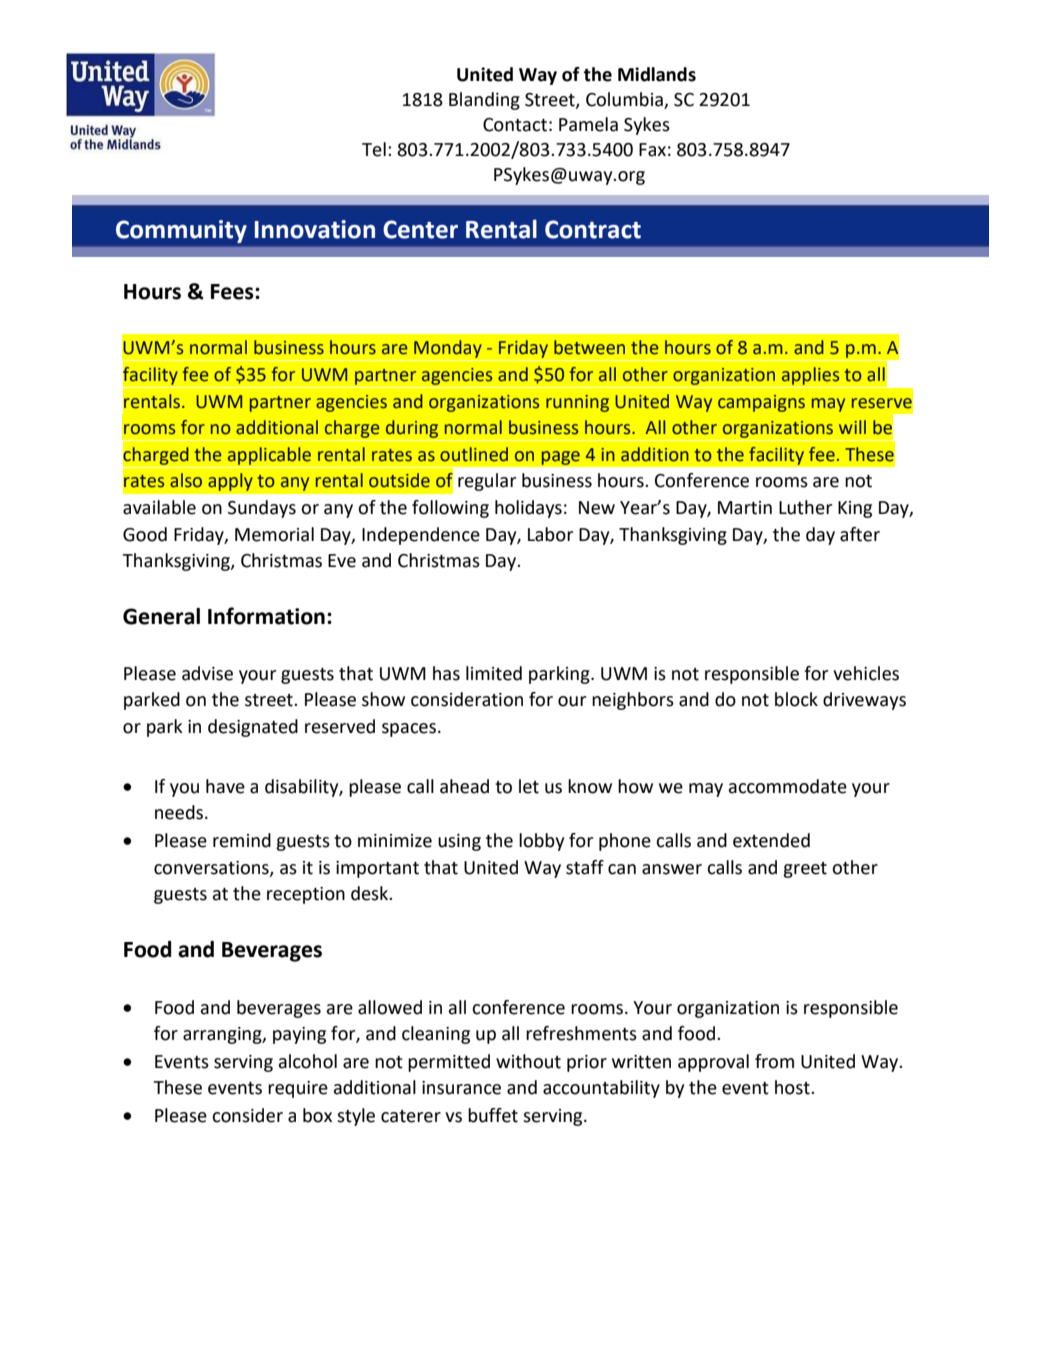 The height and width of the image is (1353, 1045). Describe the element at coordinates (541, 842) in the image. I see `lobby` at that location.
